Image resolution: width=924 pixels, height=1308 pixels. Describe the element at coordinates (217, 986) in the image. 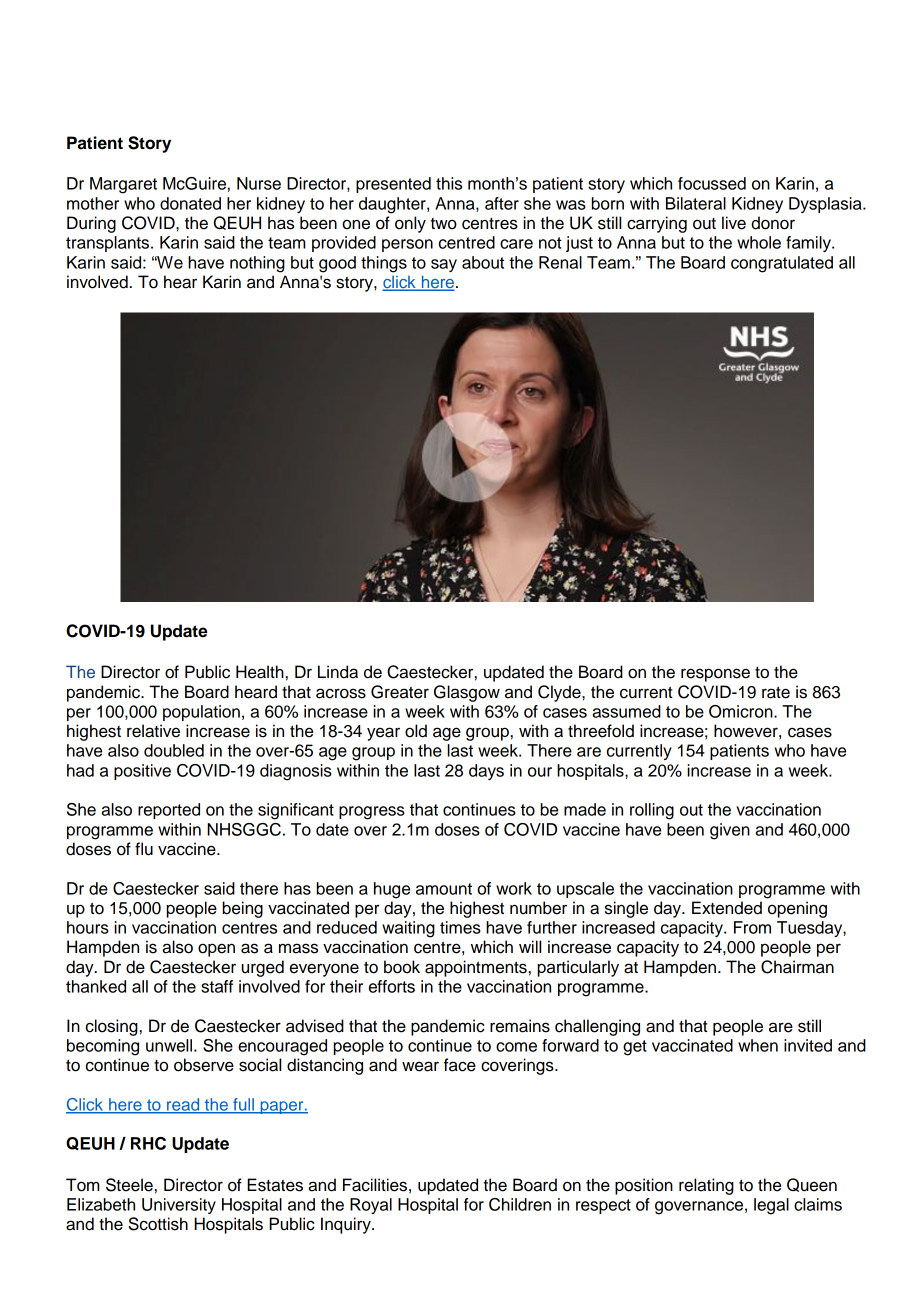

I see `staff` at that location.
